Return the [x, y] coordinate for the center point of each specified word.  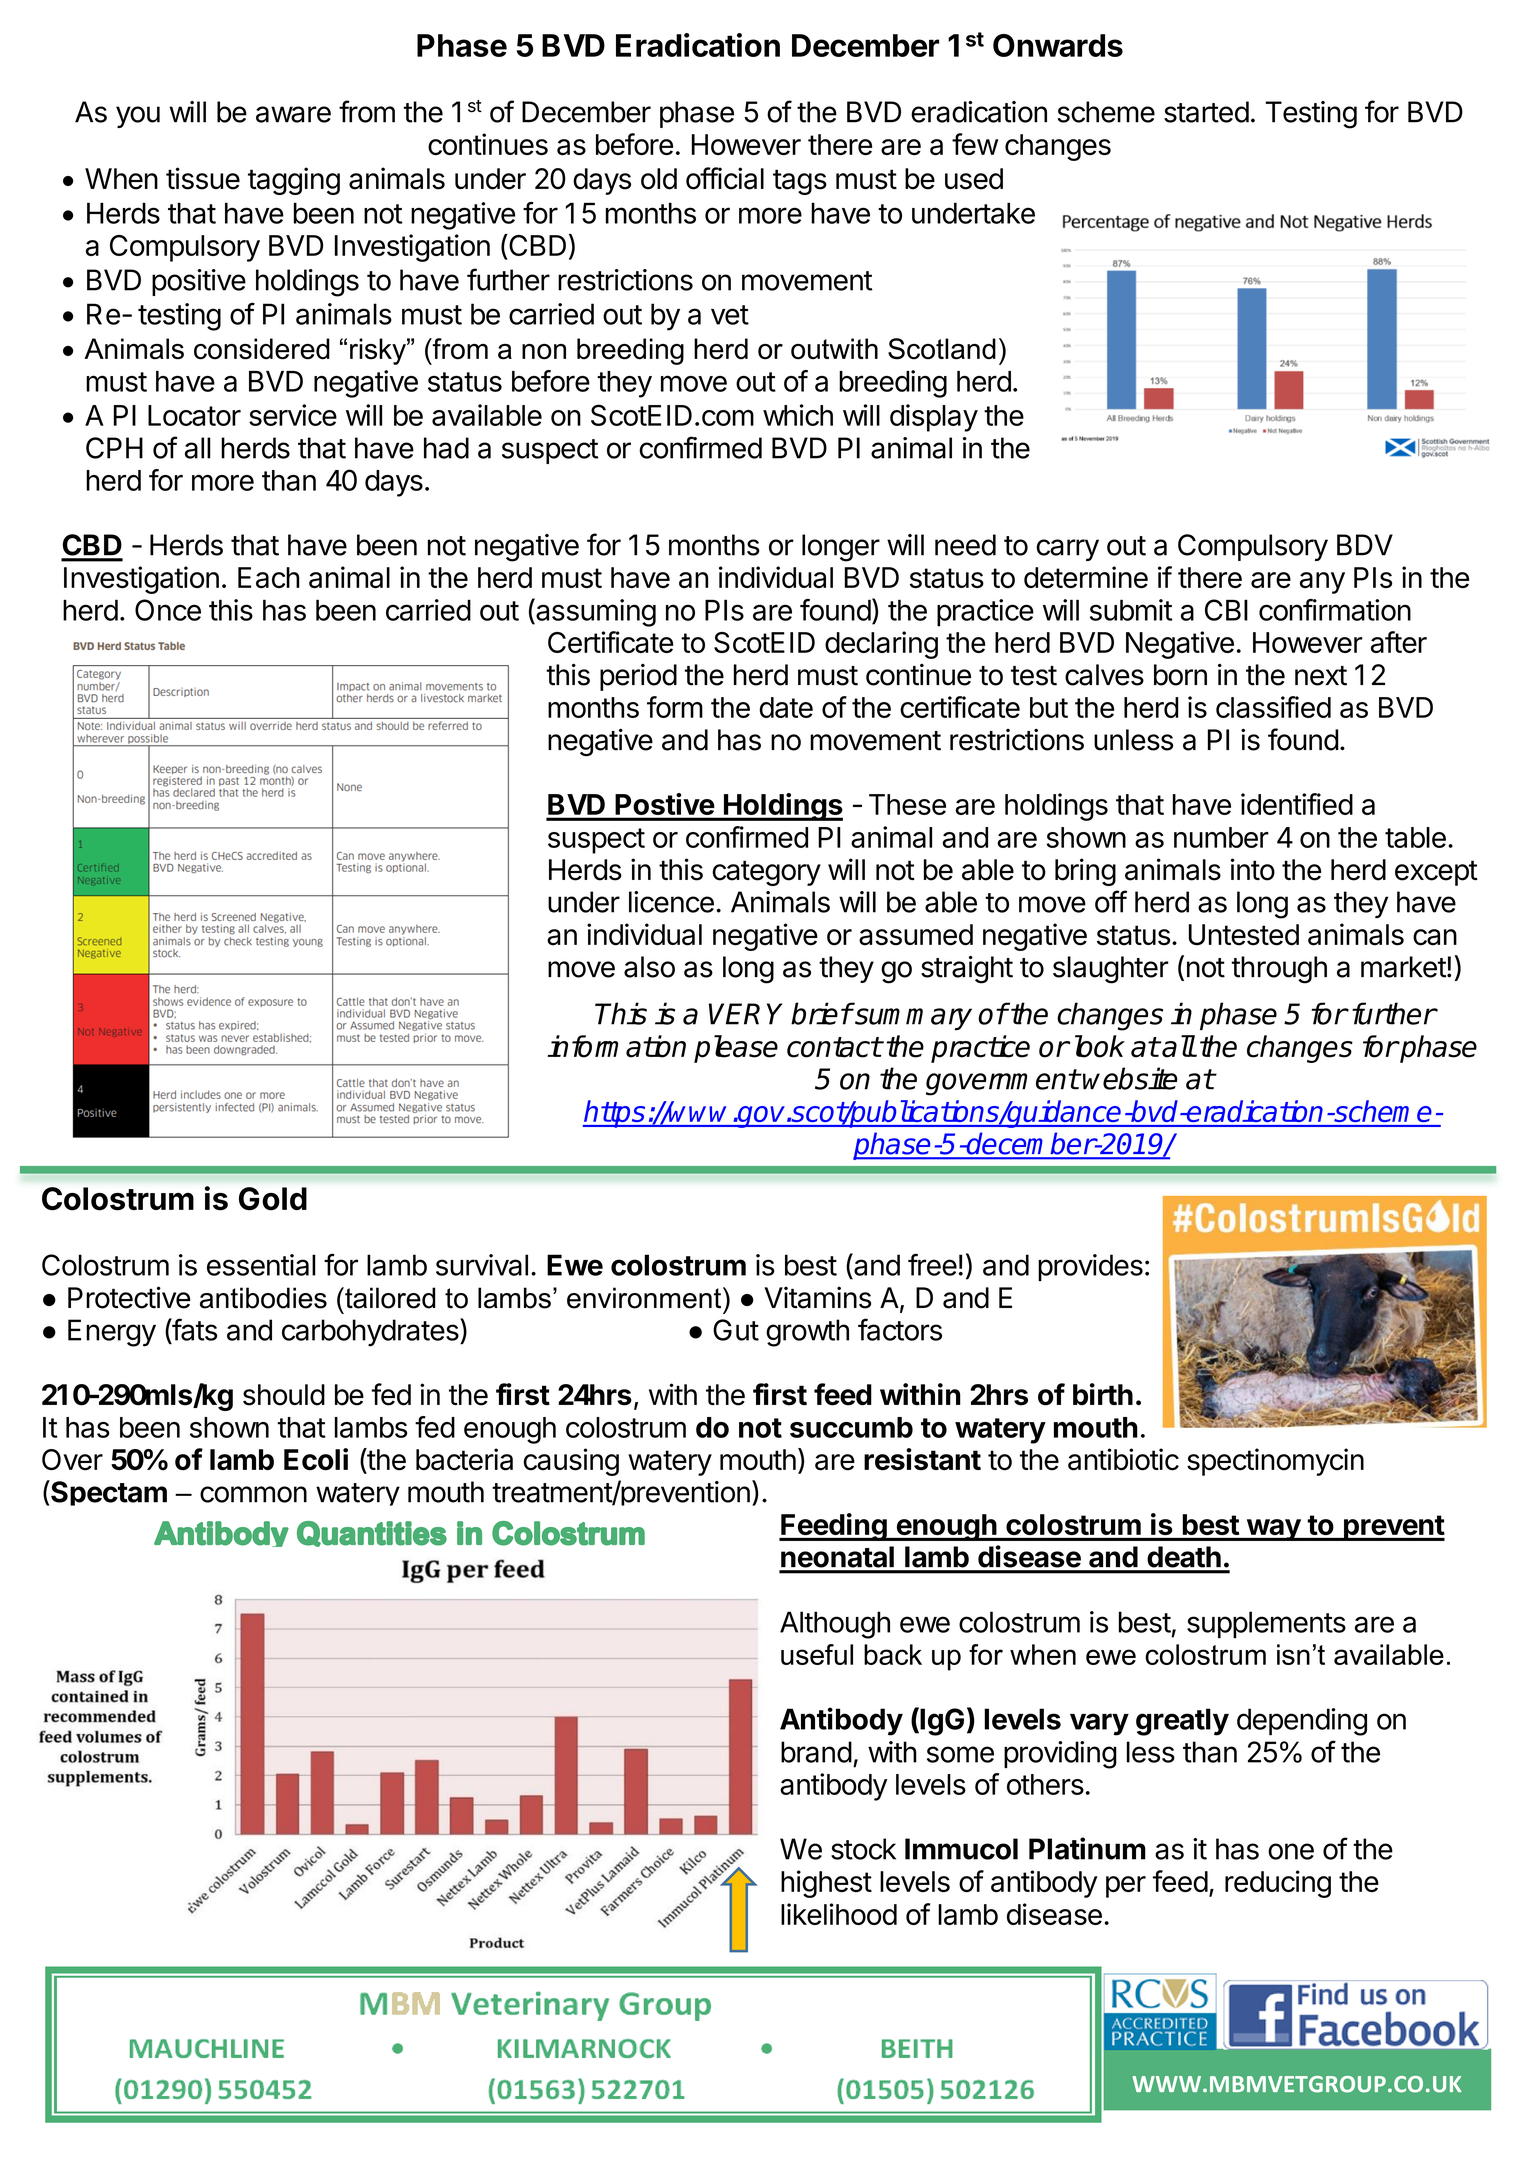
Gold [273, 1198]
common [253, 1494]
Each [269, 577]
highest [826, 1884]
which [798, 415]
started [1206, 112]
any [1322, 583]
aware [293, 114]
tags [800, 182]
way [1273, 1530]
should [284, 1395]
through [1279, 970]
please [736, 1049]
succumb [851, 1427]
